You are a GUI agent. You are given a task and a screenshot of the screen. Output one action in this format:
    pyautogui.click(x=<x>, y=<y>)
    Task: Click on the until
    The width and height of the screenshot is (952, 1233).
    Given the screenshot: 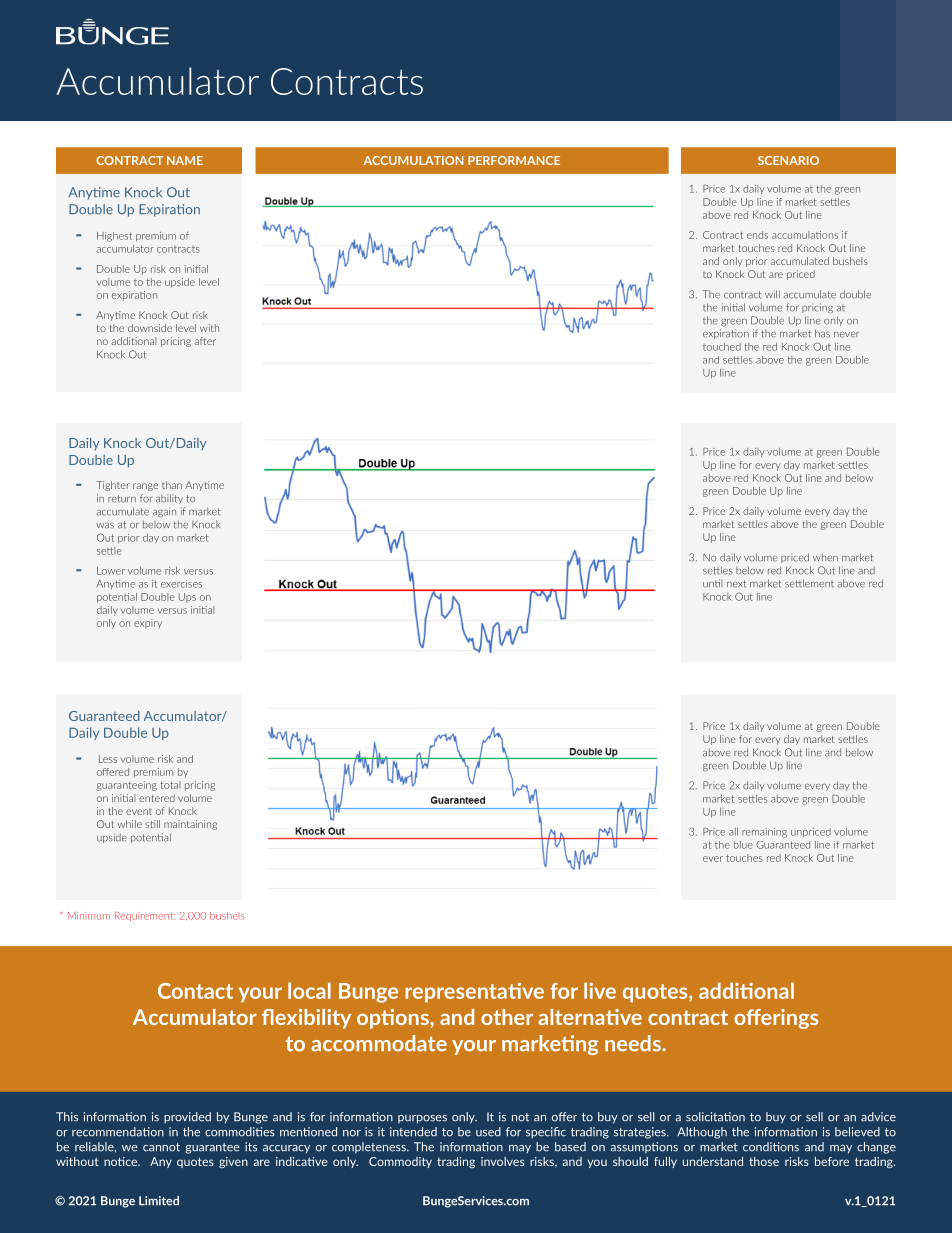 What is the action you would take?
    pyautogui.click(x=712, y=583)
